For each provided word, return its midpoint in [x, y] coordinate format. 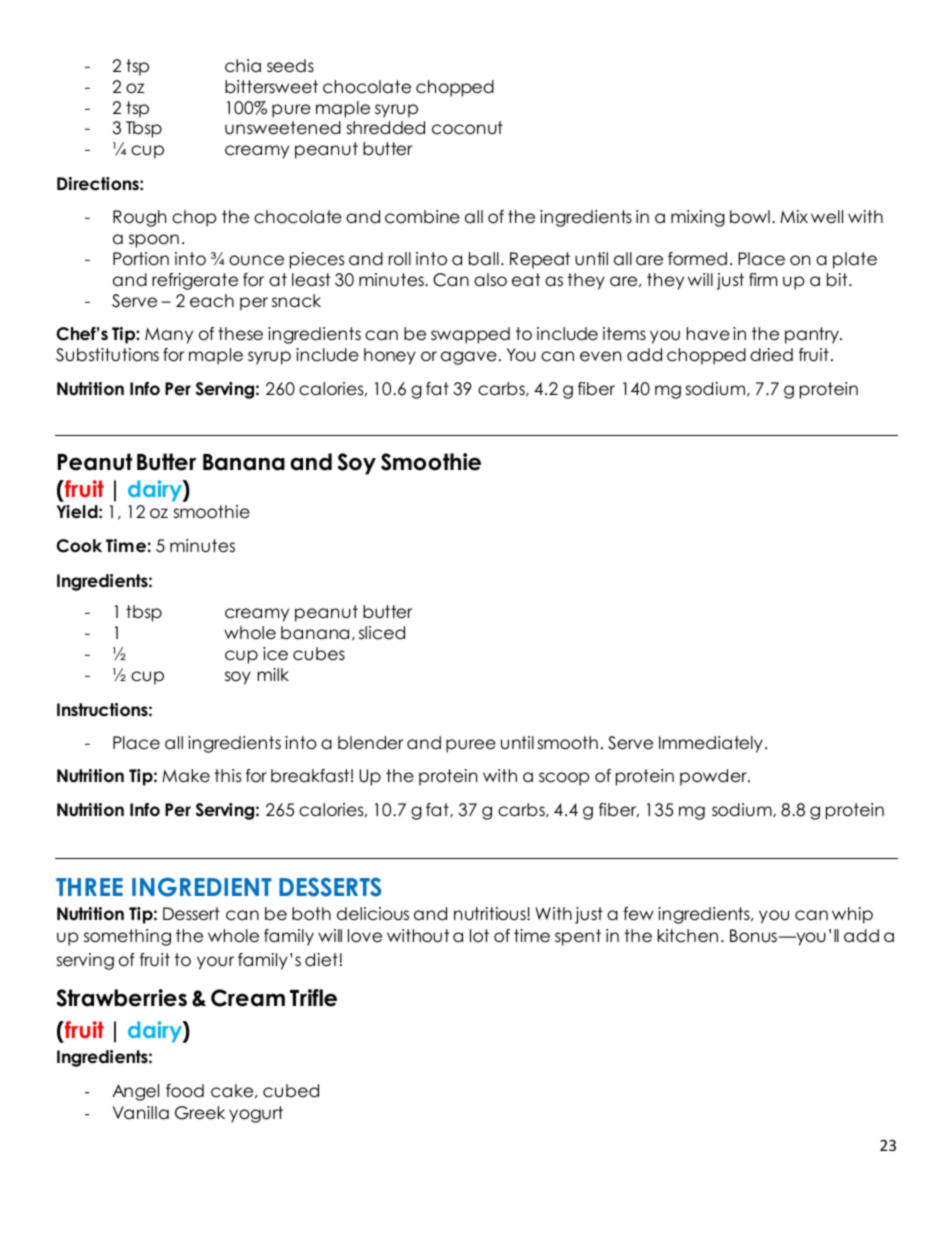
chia [243, 66]
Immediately [711, 744]
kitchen [688, 936]
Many [169, 335]
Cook [79, 546]
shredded [385, 128]
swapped [470, 335]
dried [771, 355]
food [185, 1091]
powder [714, 777]
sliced [382, 633]
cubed [291, 1091]
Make [186, 776]
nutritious [491, 914]
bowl [750, 217]
